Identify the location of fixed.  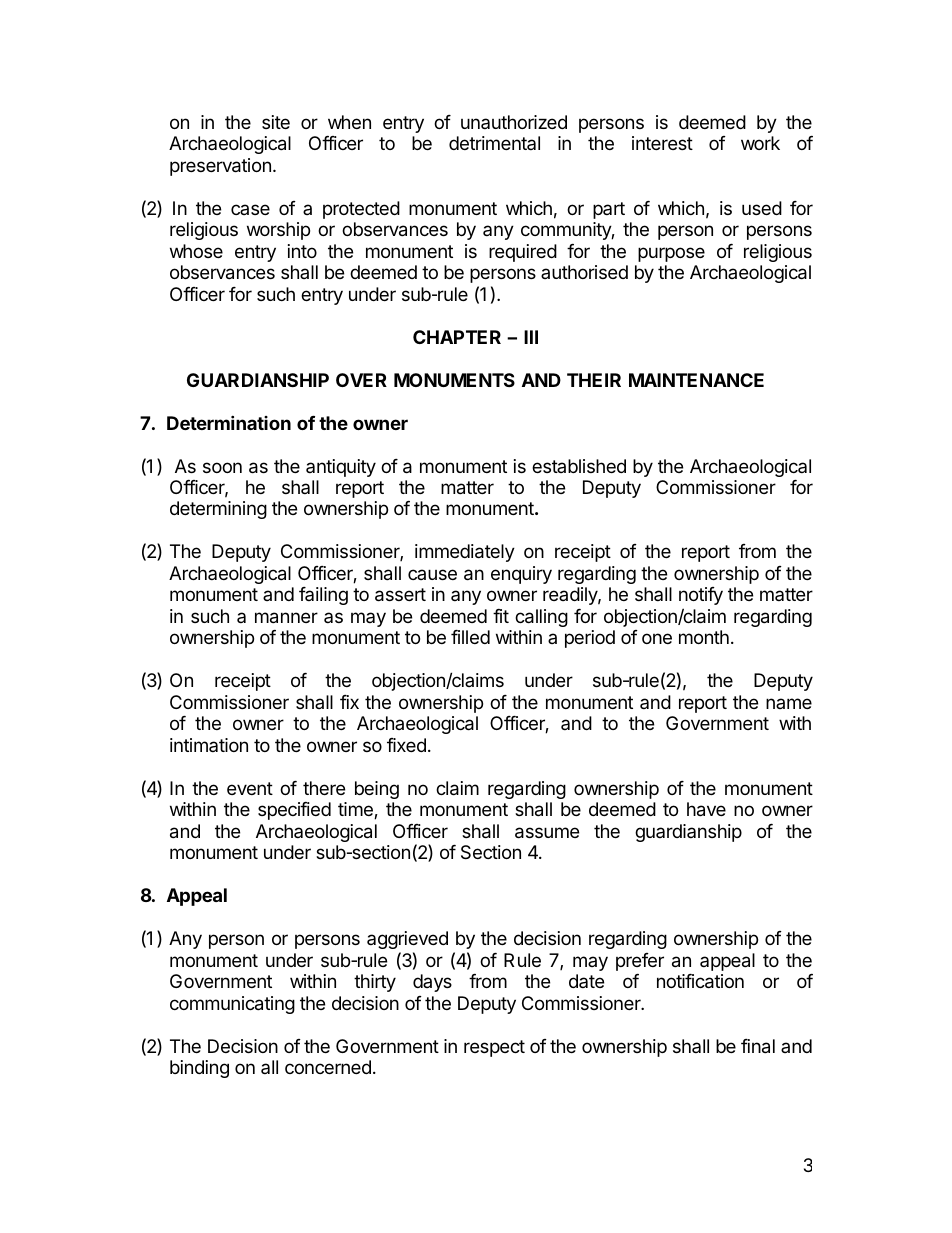
(406, 745).
